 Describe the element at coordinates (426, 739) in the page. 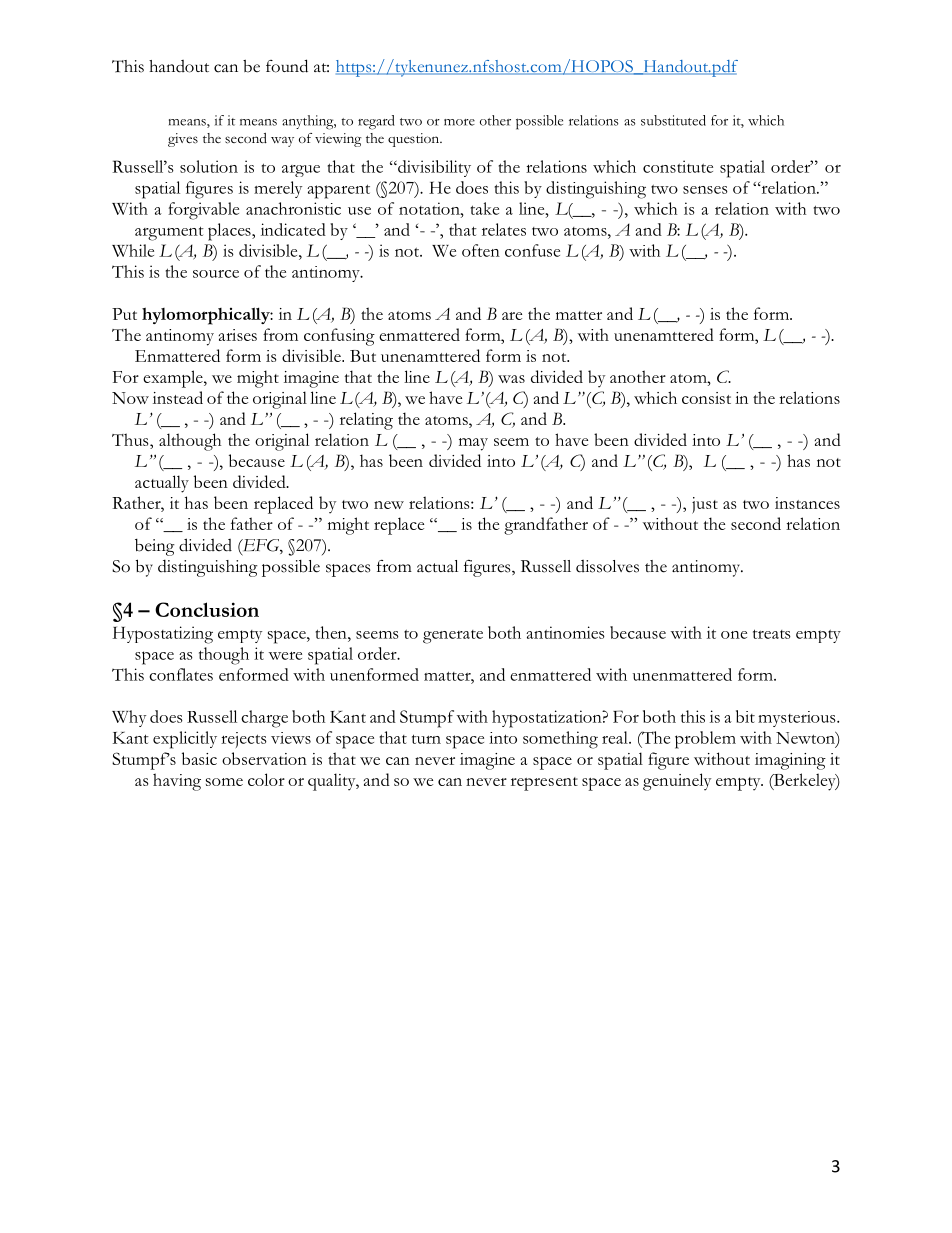

I see `turn` at that location.
